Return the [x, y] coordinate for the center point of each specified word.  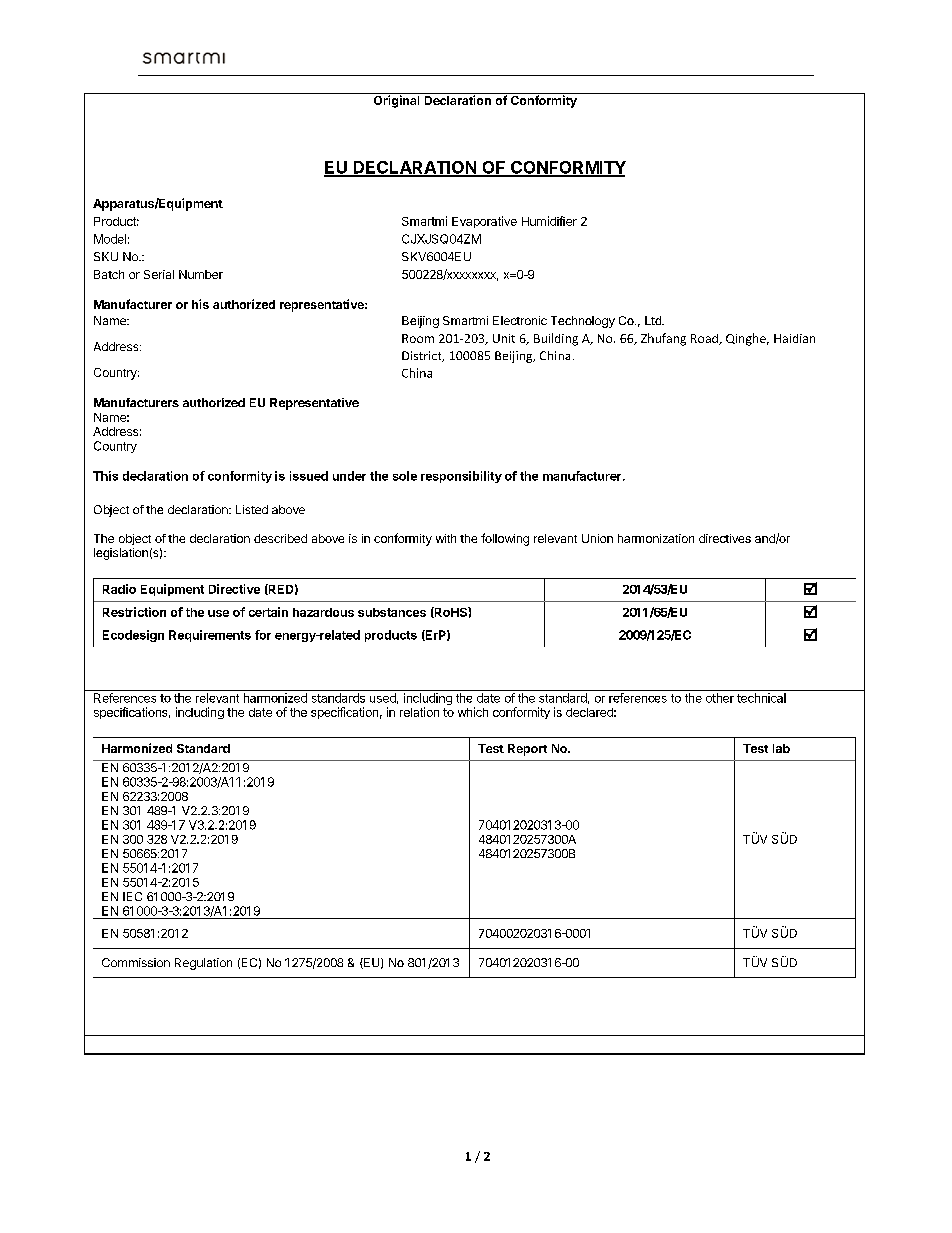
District [423, 356]
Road [705, 339]
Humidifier [549, 221]
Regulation [203, 964]
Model [110, 239]
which [473, 712]
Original [396, 100]
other [720, 698]
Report [527, 750]
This [105, 476]
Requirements [210, 636]
